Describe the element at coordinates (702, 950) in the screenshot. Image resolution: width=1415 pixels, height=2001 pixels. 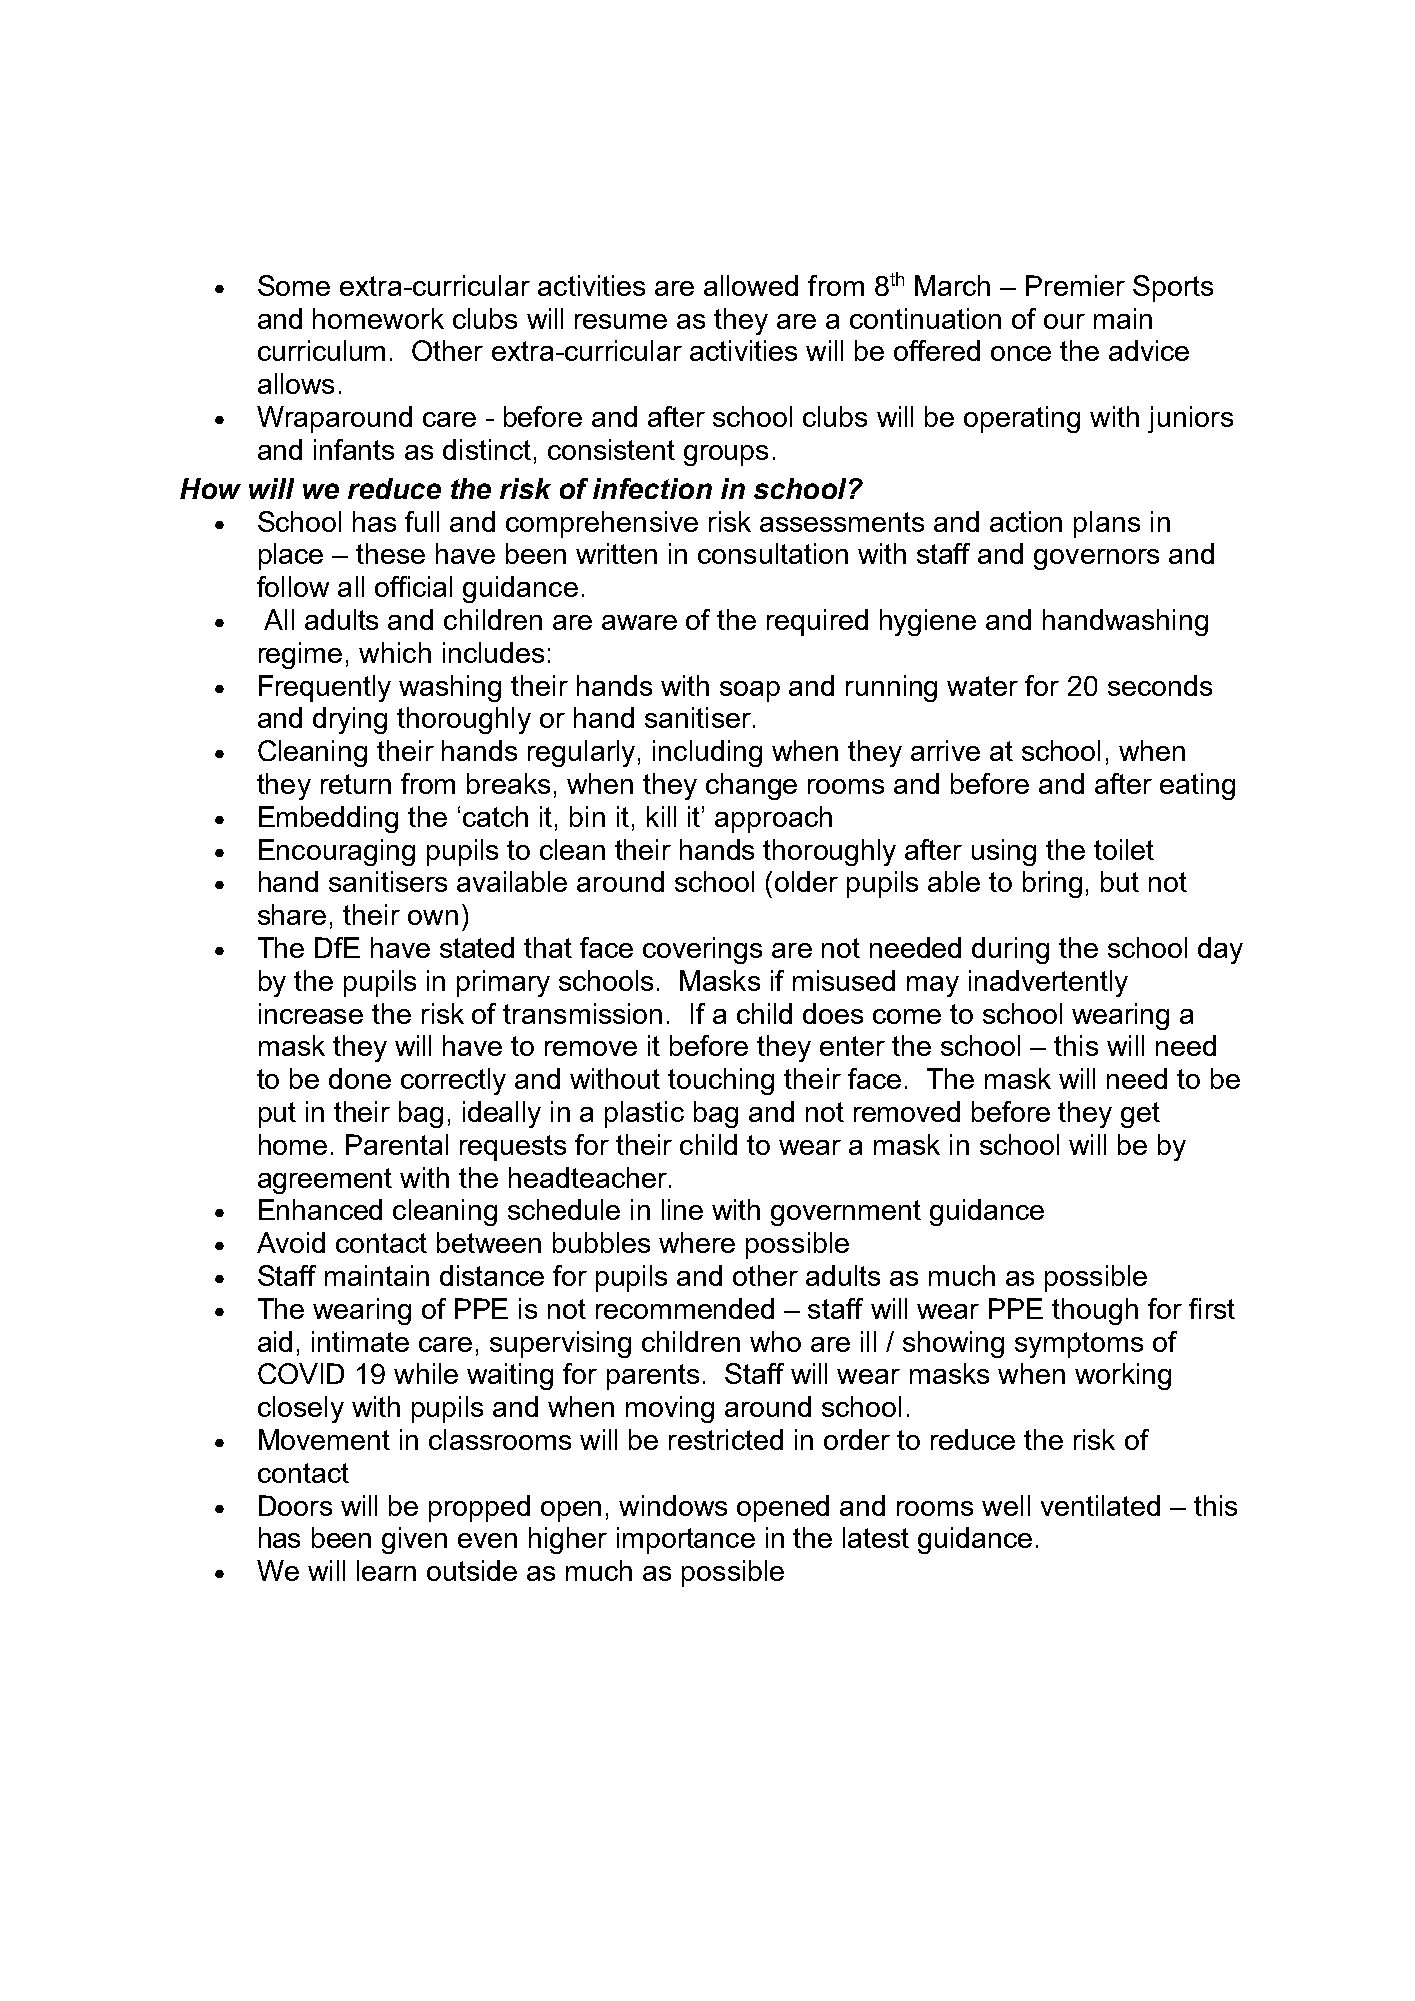
I see `coverings` at that location.
